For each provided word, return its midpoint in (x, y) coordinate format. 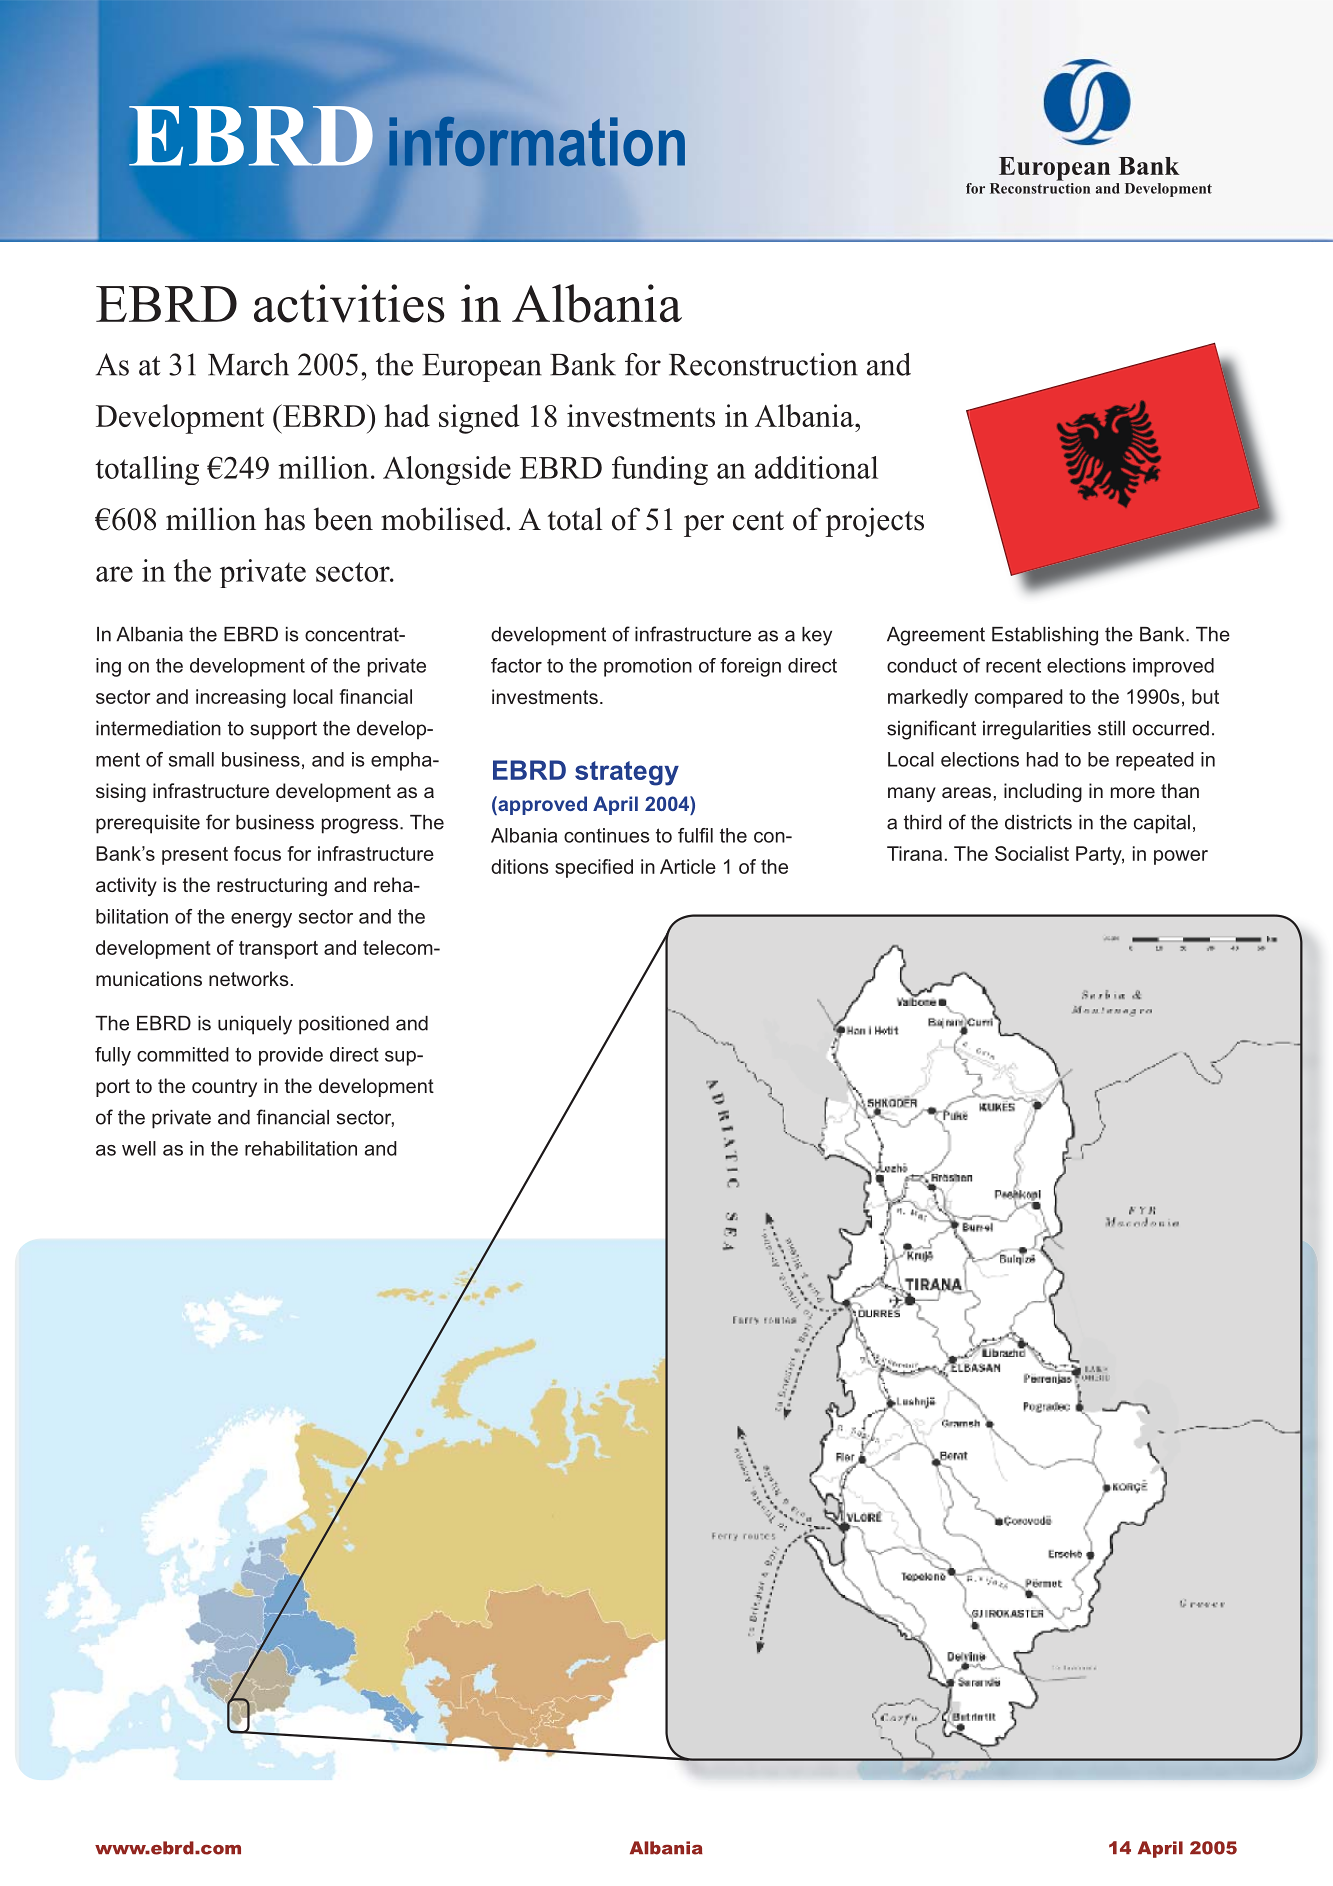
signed (479, 419)
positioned (344, 1025)
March (248, 364)
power (1181, 857)
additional (816, 467)
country (224, 1088)
